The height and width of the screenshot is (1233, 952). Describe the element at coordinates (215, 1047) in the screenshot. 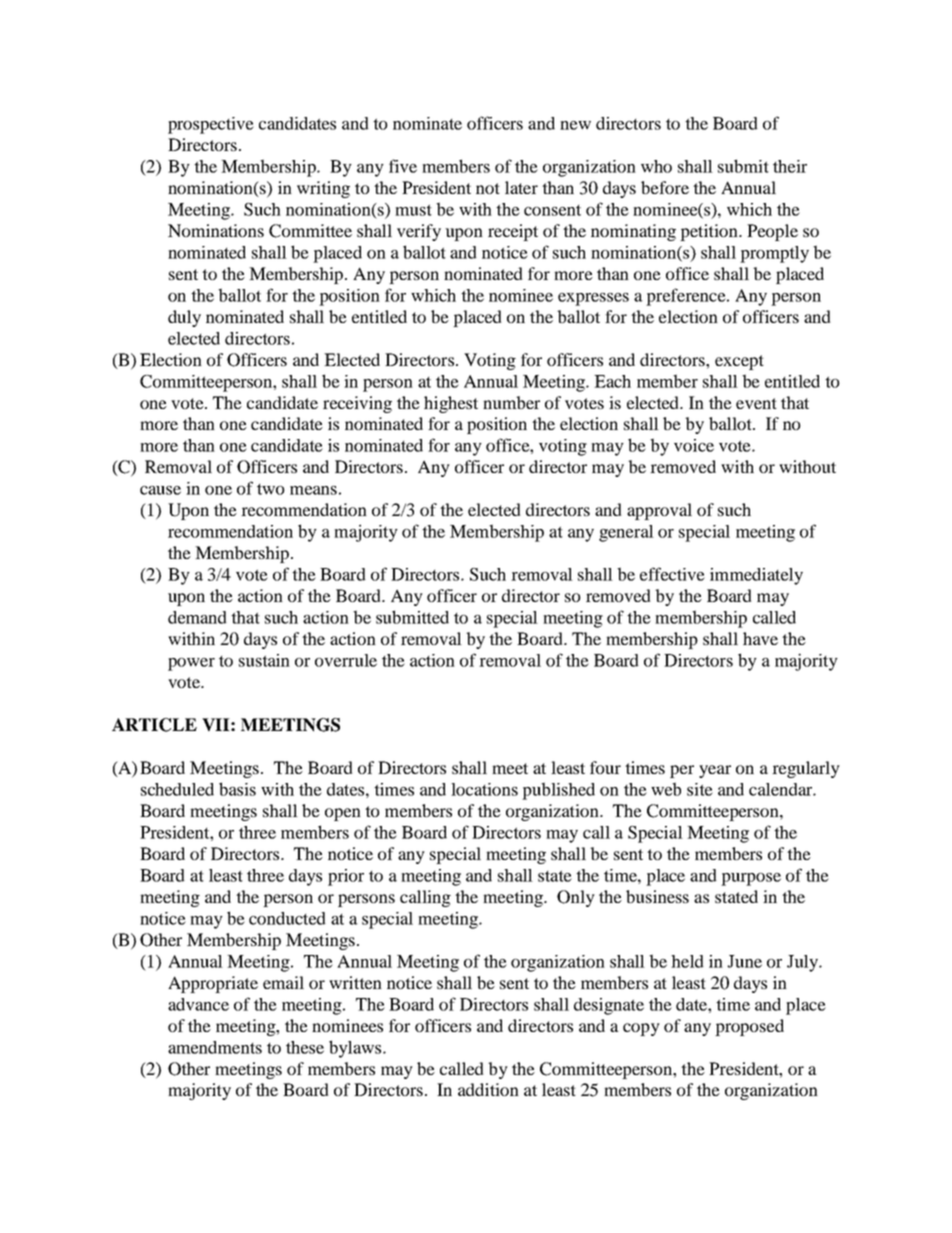

I see `amendments` at that location.
